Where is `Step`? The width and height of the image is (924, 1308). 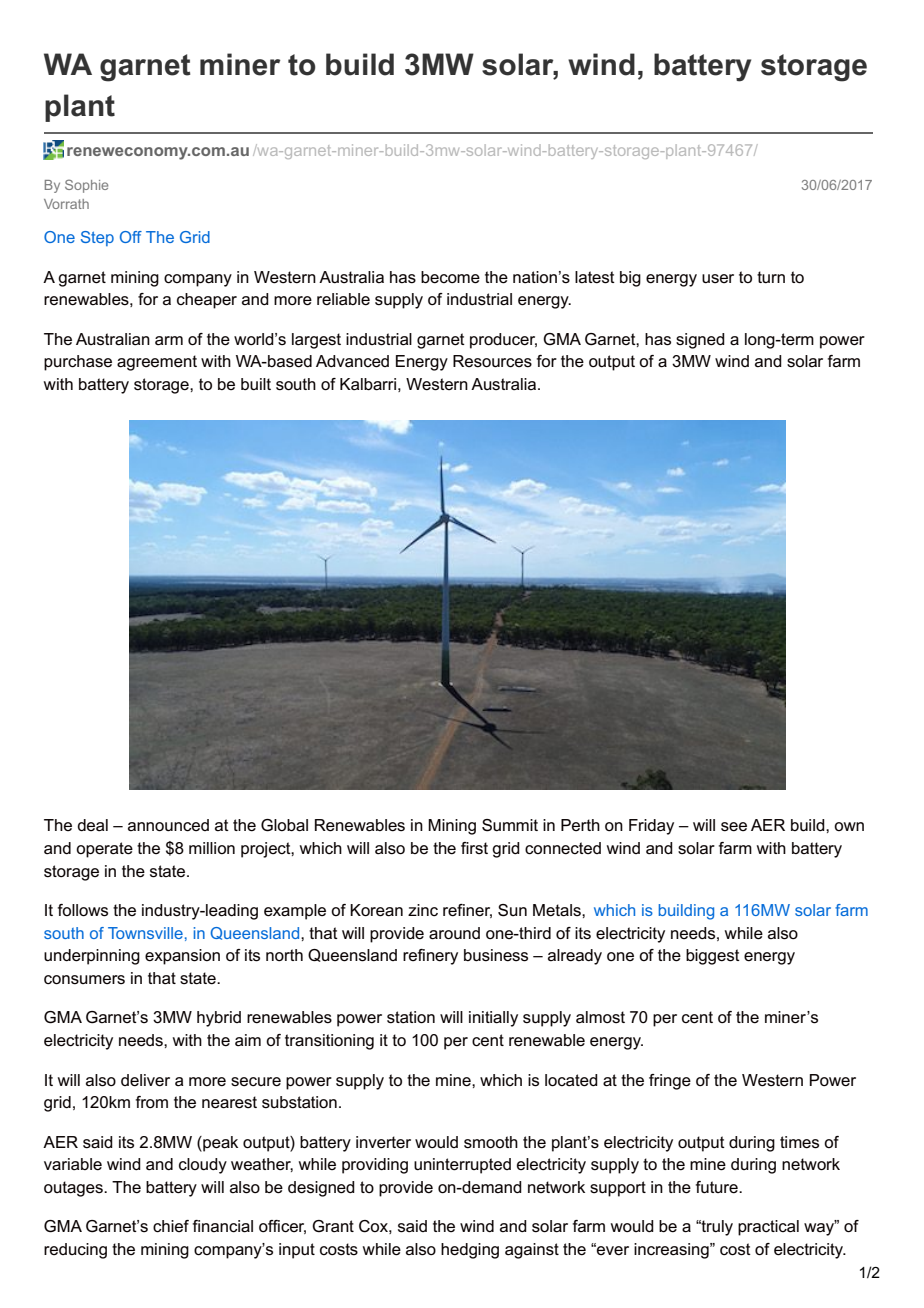
Step is located at coordinates (97, 238).
